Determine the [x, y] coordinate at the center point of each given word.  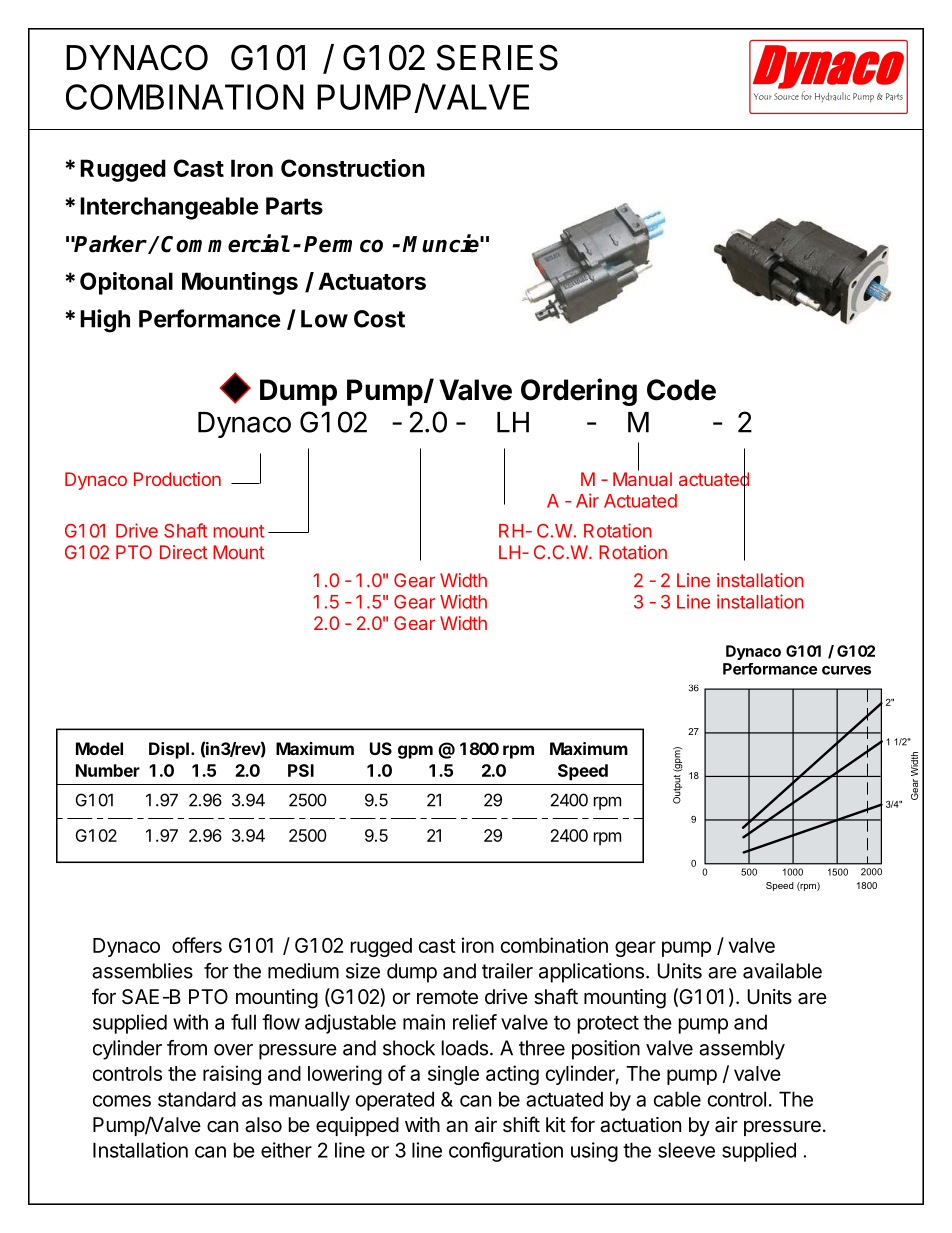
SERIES [497, 57]
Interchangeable [169, 208]
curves [846, 670]
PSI [301, 770]
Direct [184, 552]
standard [197, 1099]
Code [681, 390]
